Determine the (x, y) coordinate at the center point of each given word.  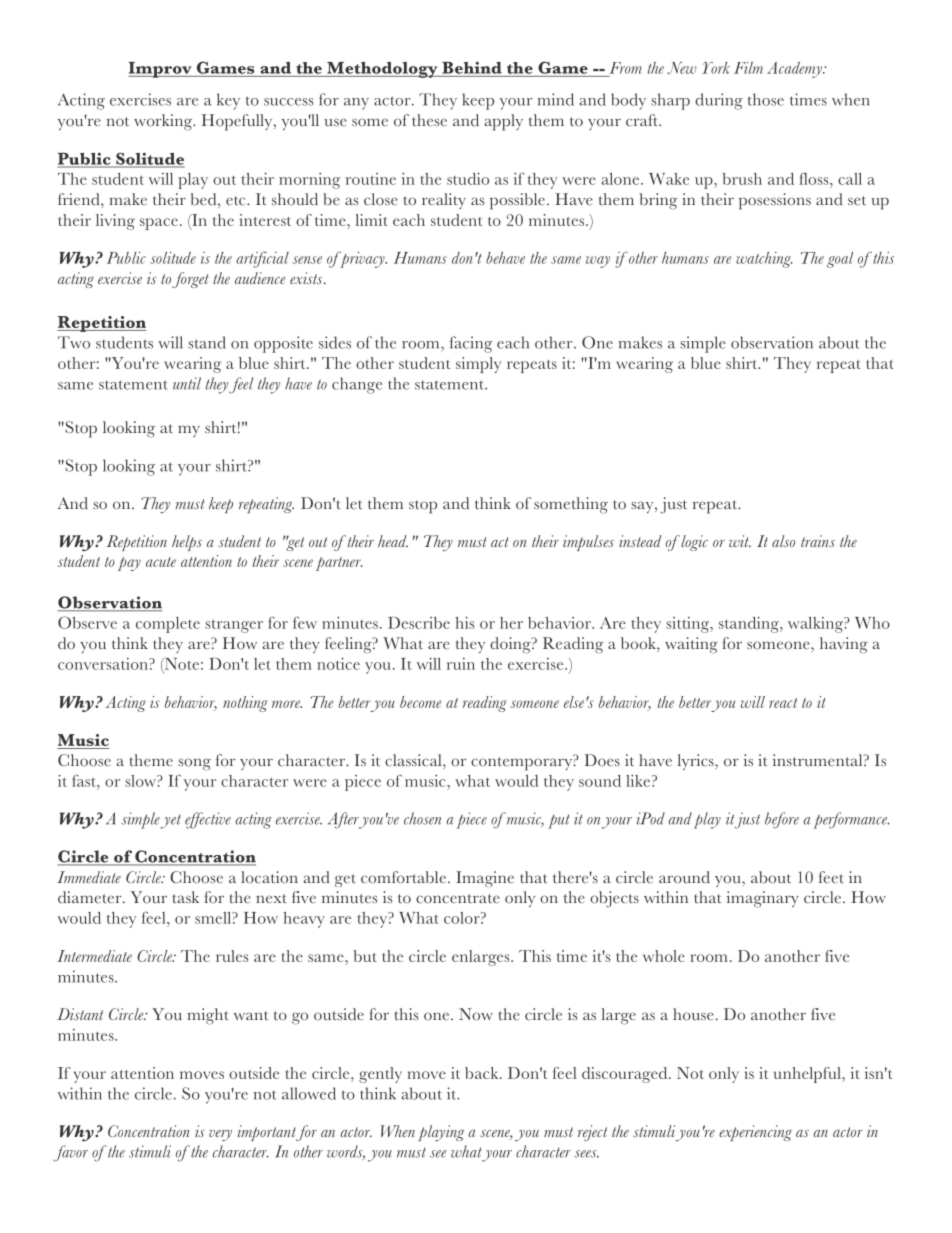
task (185, 897)
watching (764, 260)
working (164, 122)
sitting (689, 625)
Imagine (485, 879)
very (220, 1135)
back (483, 1073)
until (187, 383)
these (429, 120)
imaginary (763, 899)
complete (168, 625)
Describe (419, 623)
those (765, 99)
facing (471, 344)
